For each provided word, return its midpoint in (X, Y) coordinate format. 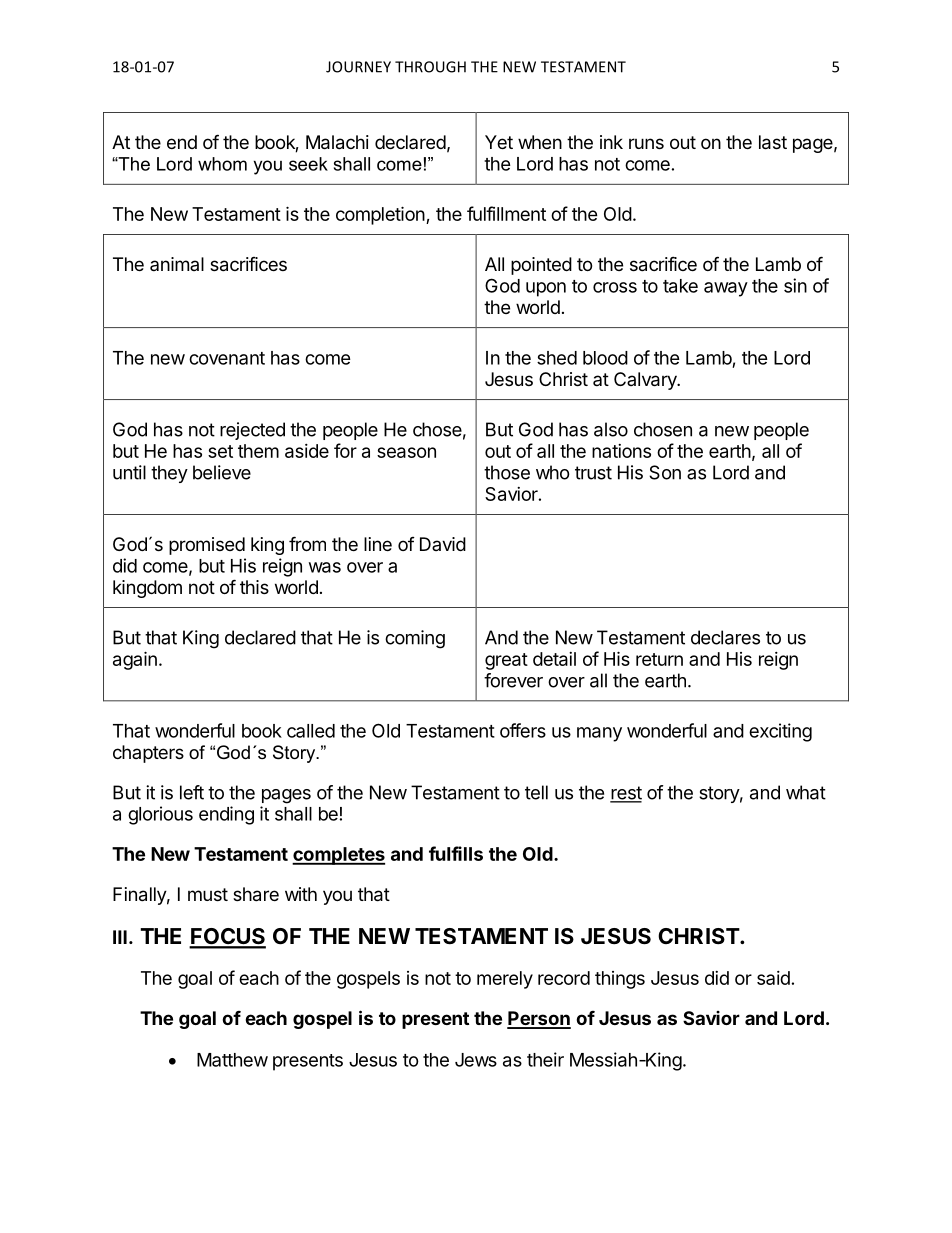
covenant (227, 358)
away (726, 289)
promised (207, 546)
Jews (476, 1060)
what (806, 792)
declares (725, 637)
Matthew (232, 1060)
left (192, 792)
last (773, 142)
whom (222, 164)
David (443, 544)
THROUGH (430, 67)
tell (536, 792)
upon (546, 289)
